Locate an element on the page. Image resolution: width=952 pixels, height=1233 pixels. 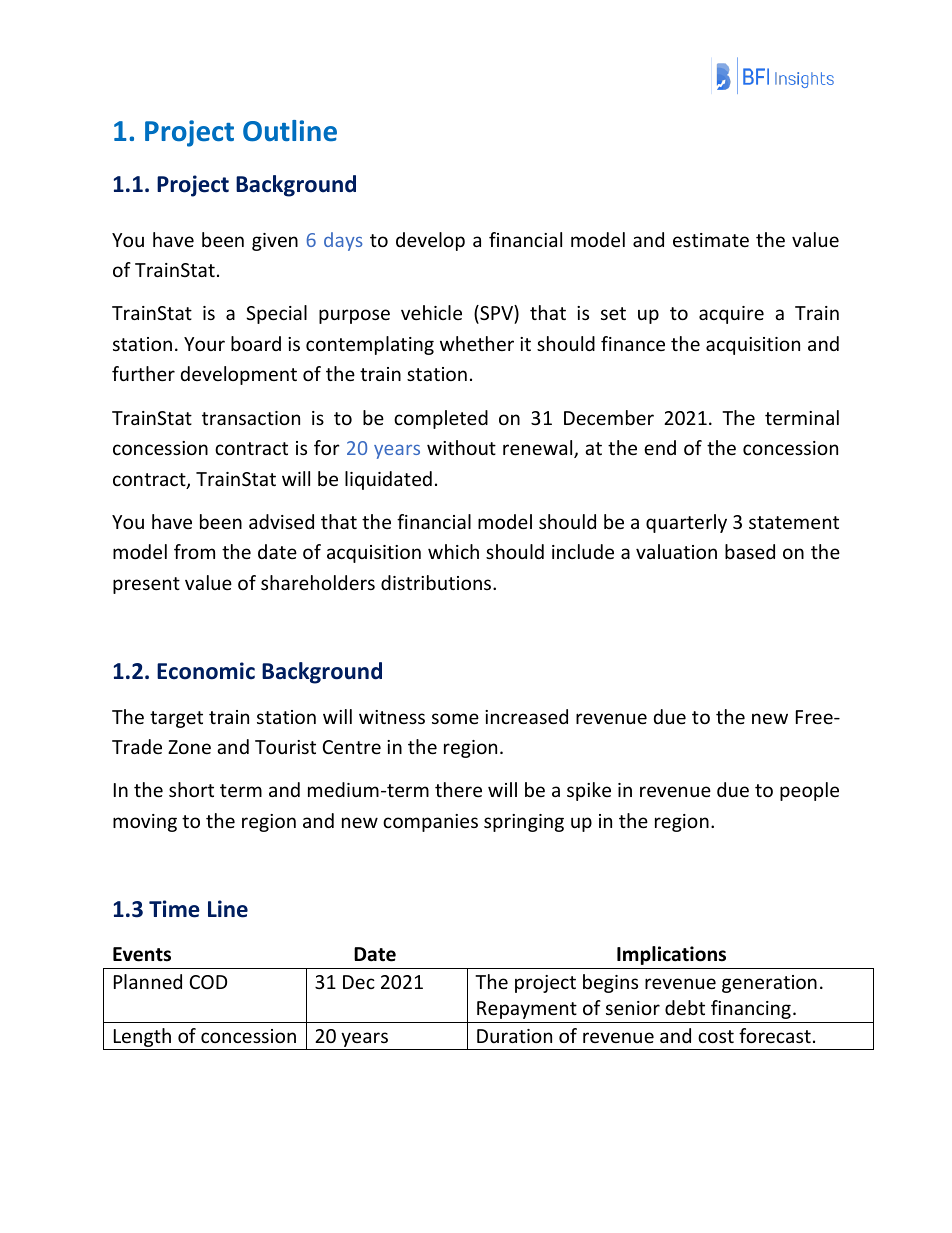
distributions is located at coordinates (437, 582).
